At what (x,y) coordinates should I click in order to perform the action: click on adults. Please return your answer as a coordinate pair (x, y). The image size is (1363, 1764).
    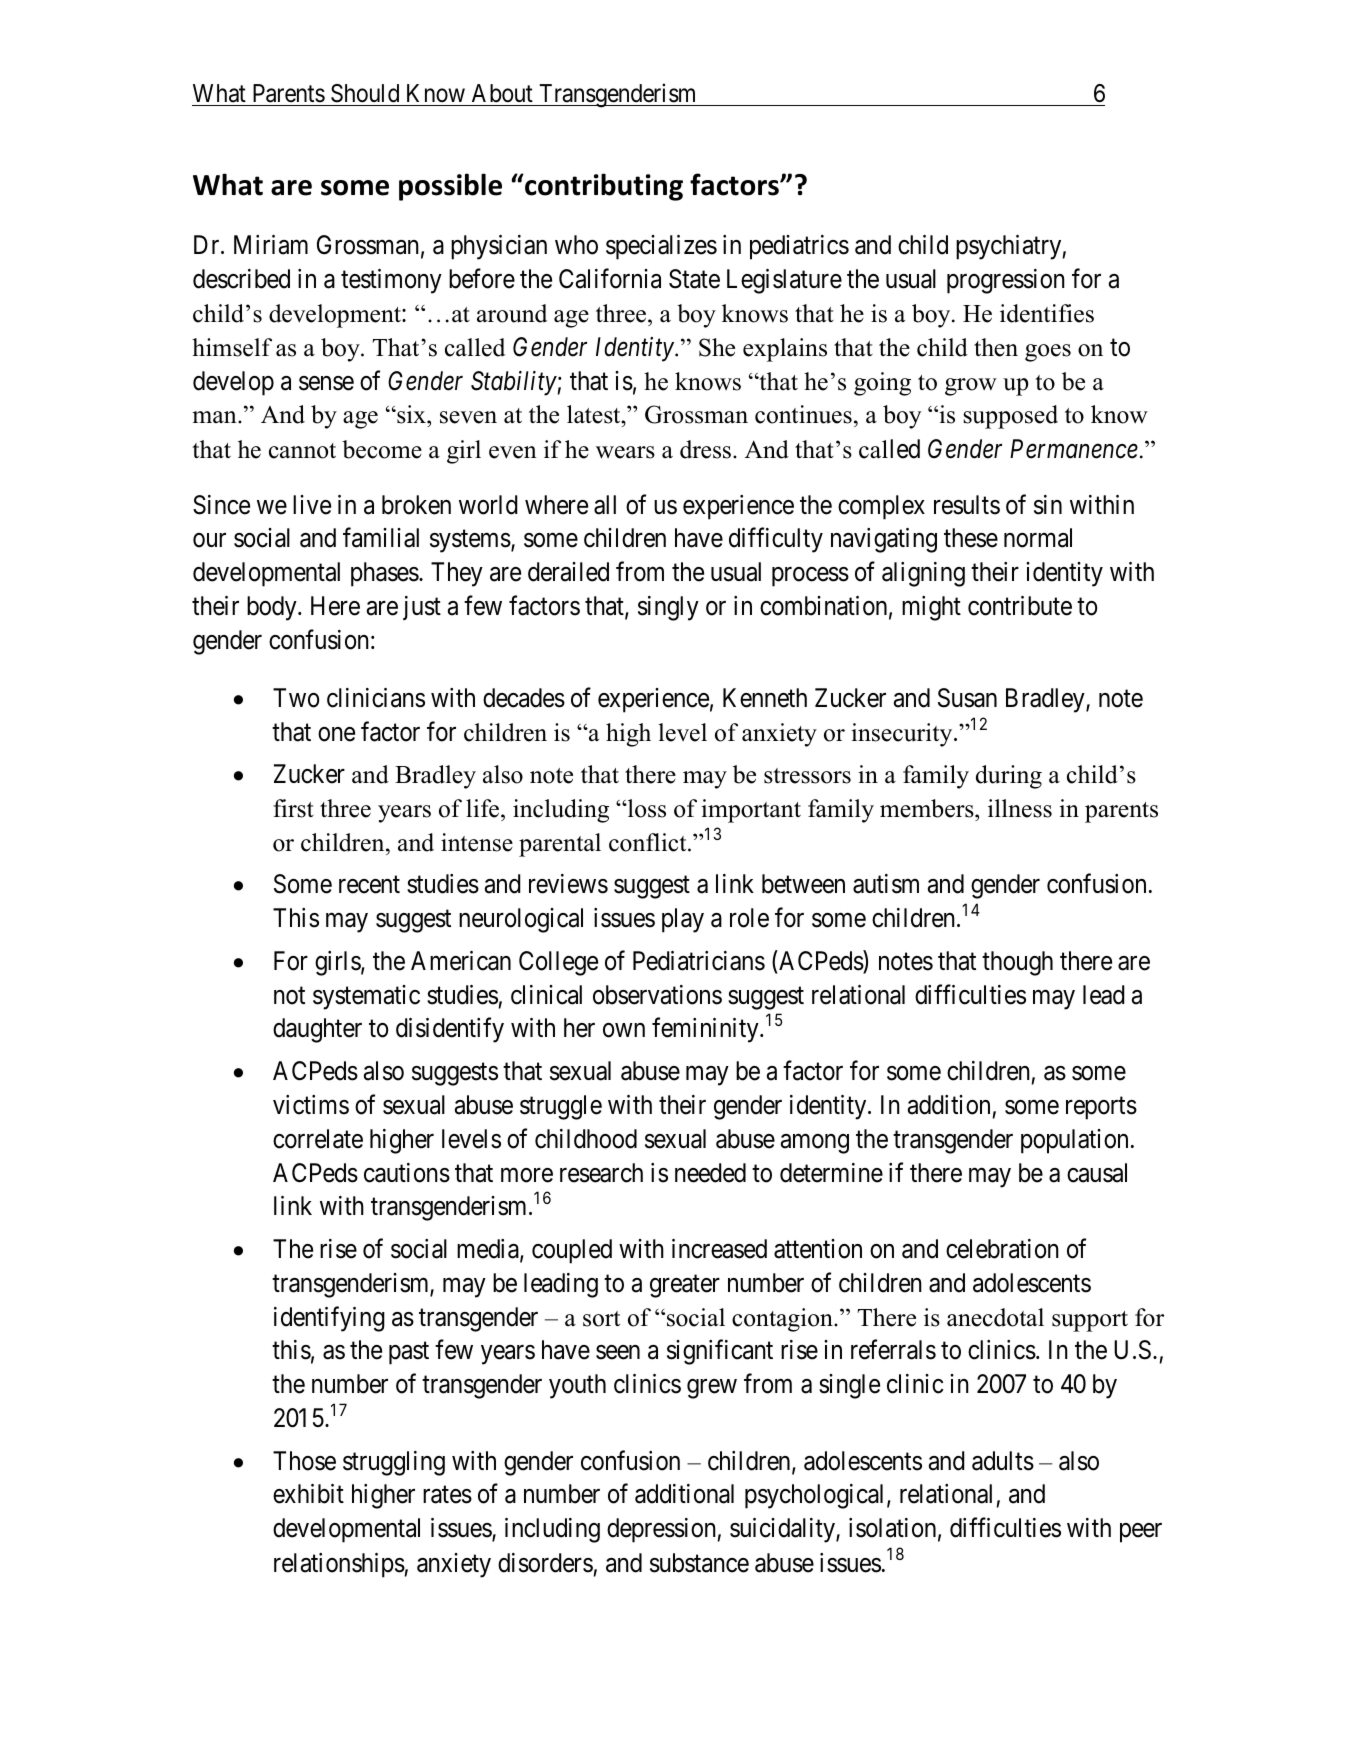
    Looking at the image, I should click on (1003, 1461).
